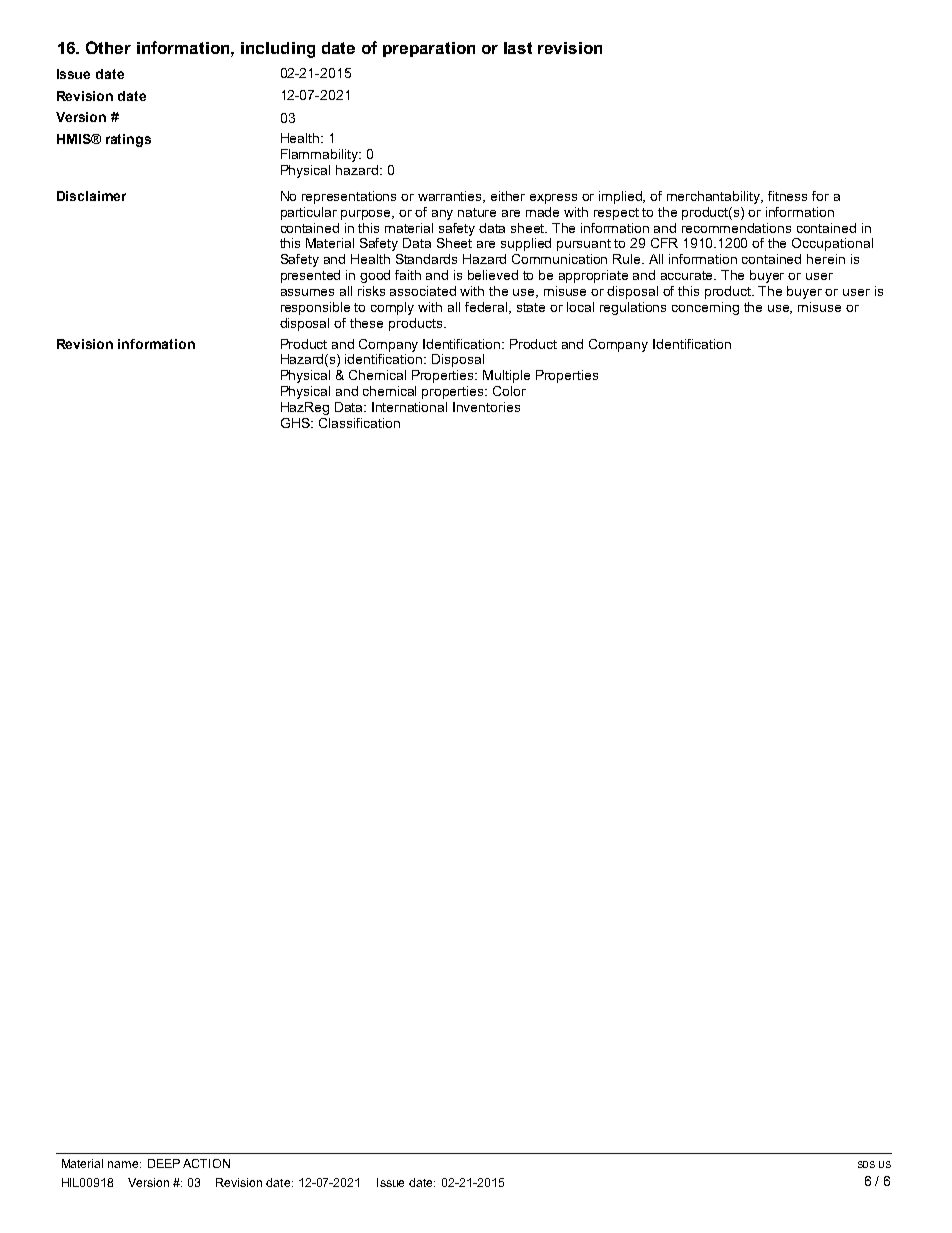 The image size is (952, 1233). What do you see at coordinates (164, 1163) in the screenshot?
I see `DEEP` at bounding box center [164, 1163].
